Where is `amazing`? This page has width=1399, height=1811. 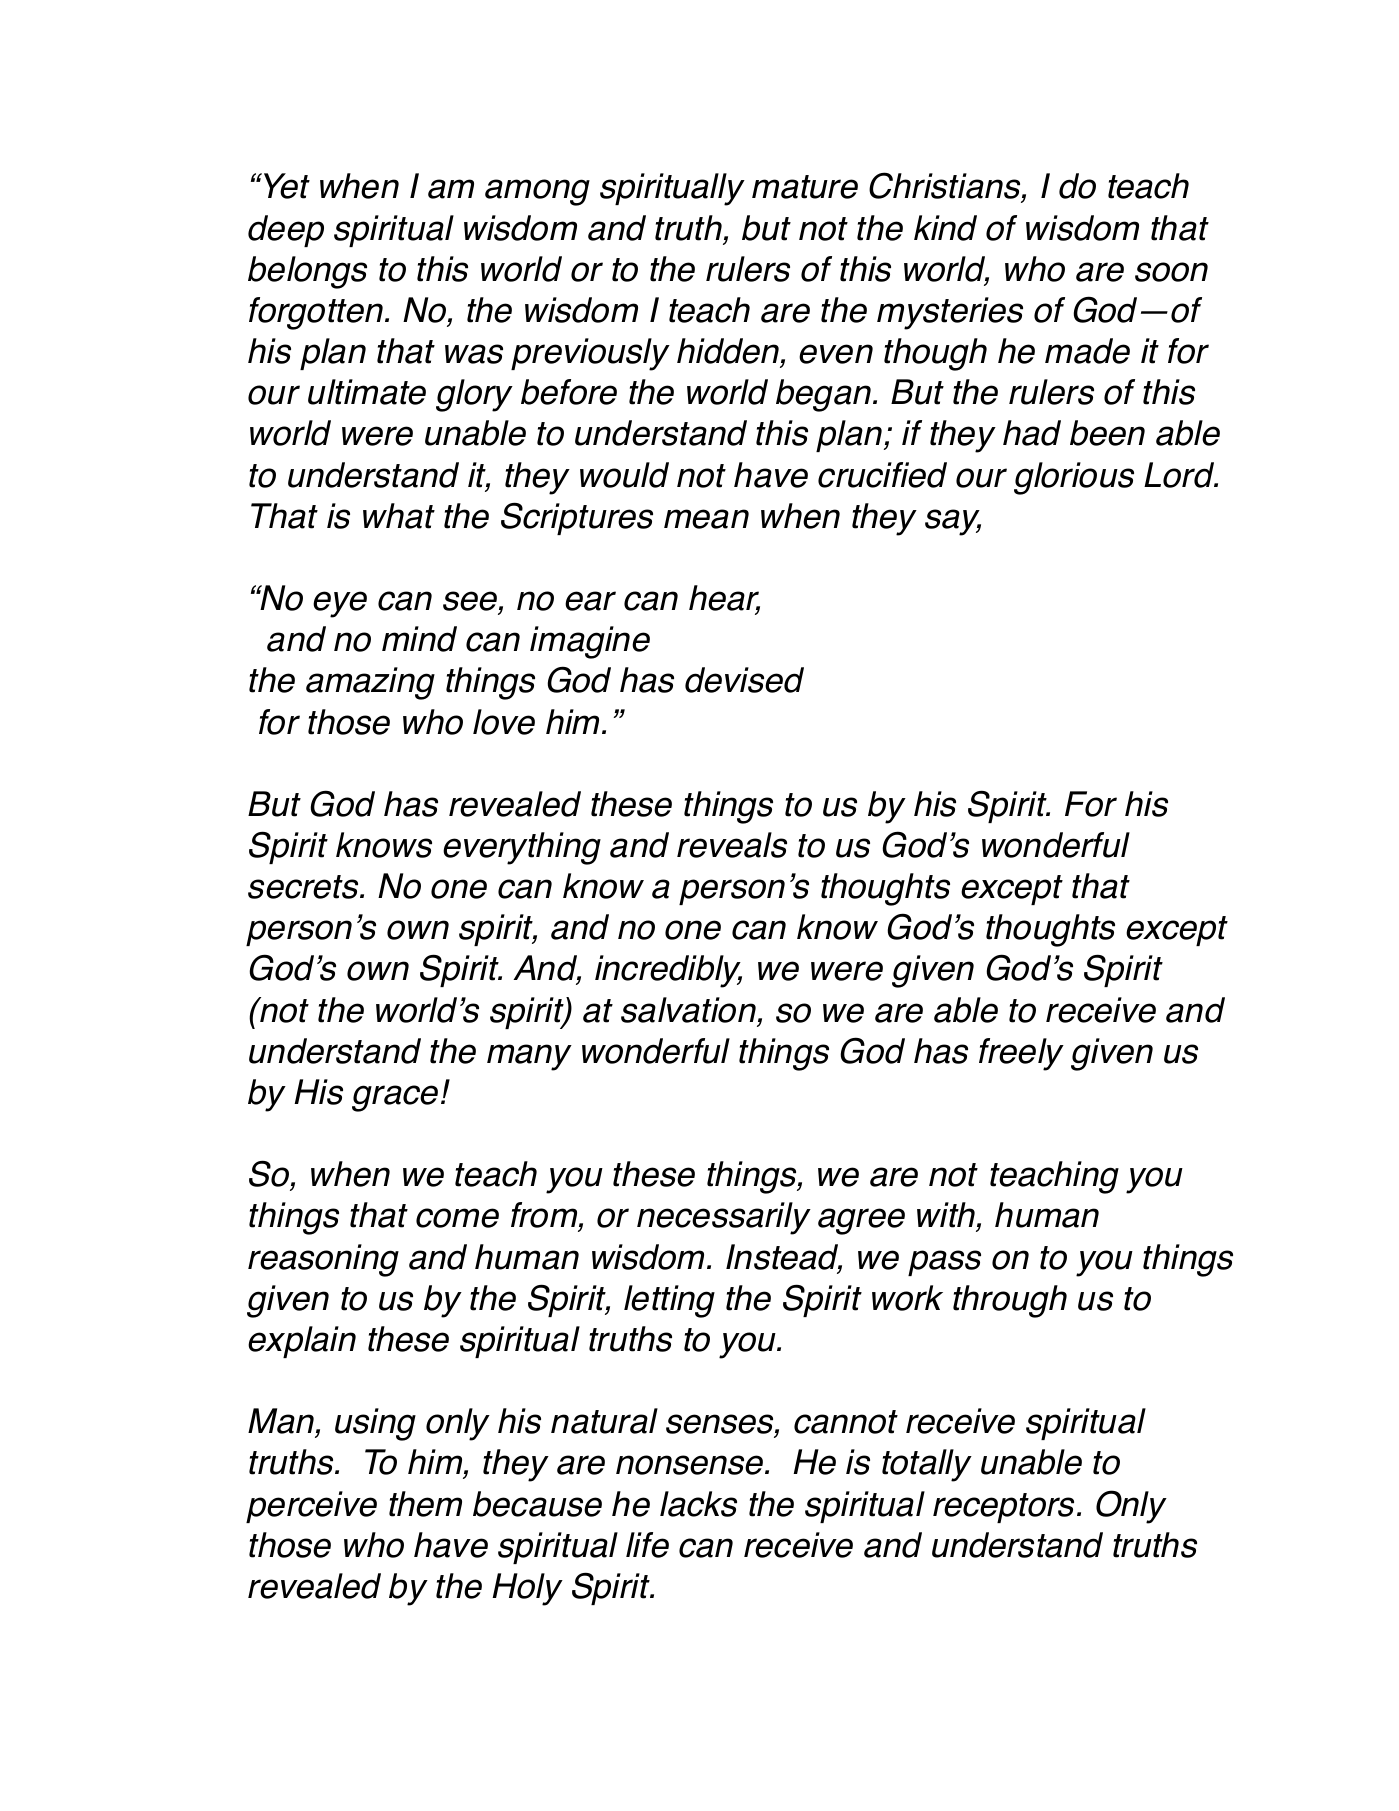 amazing is located at coordinates (370, 683).
